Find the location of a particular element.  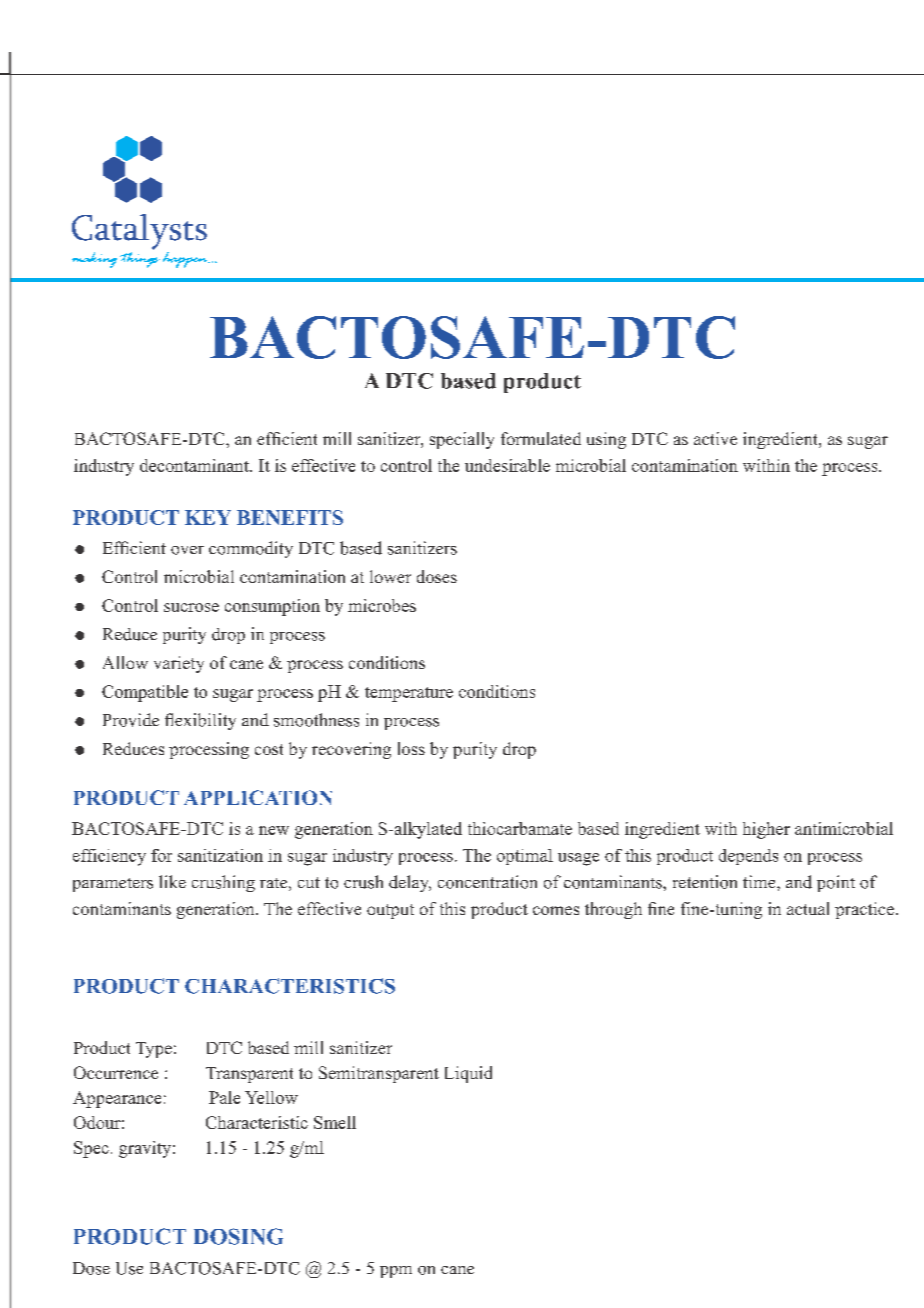

depends is located at coordinates (748, 857).
